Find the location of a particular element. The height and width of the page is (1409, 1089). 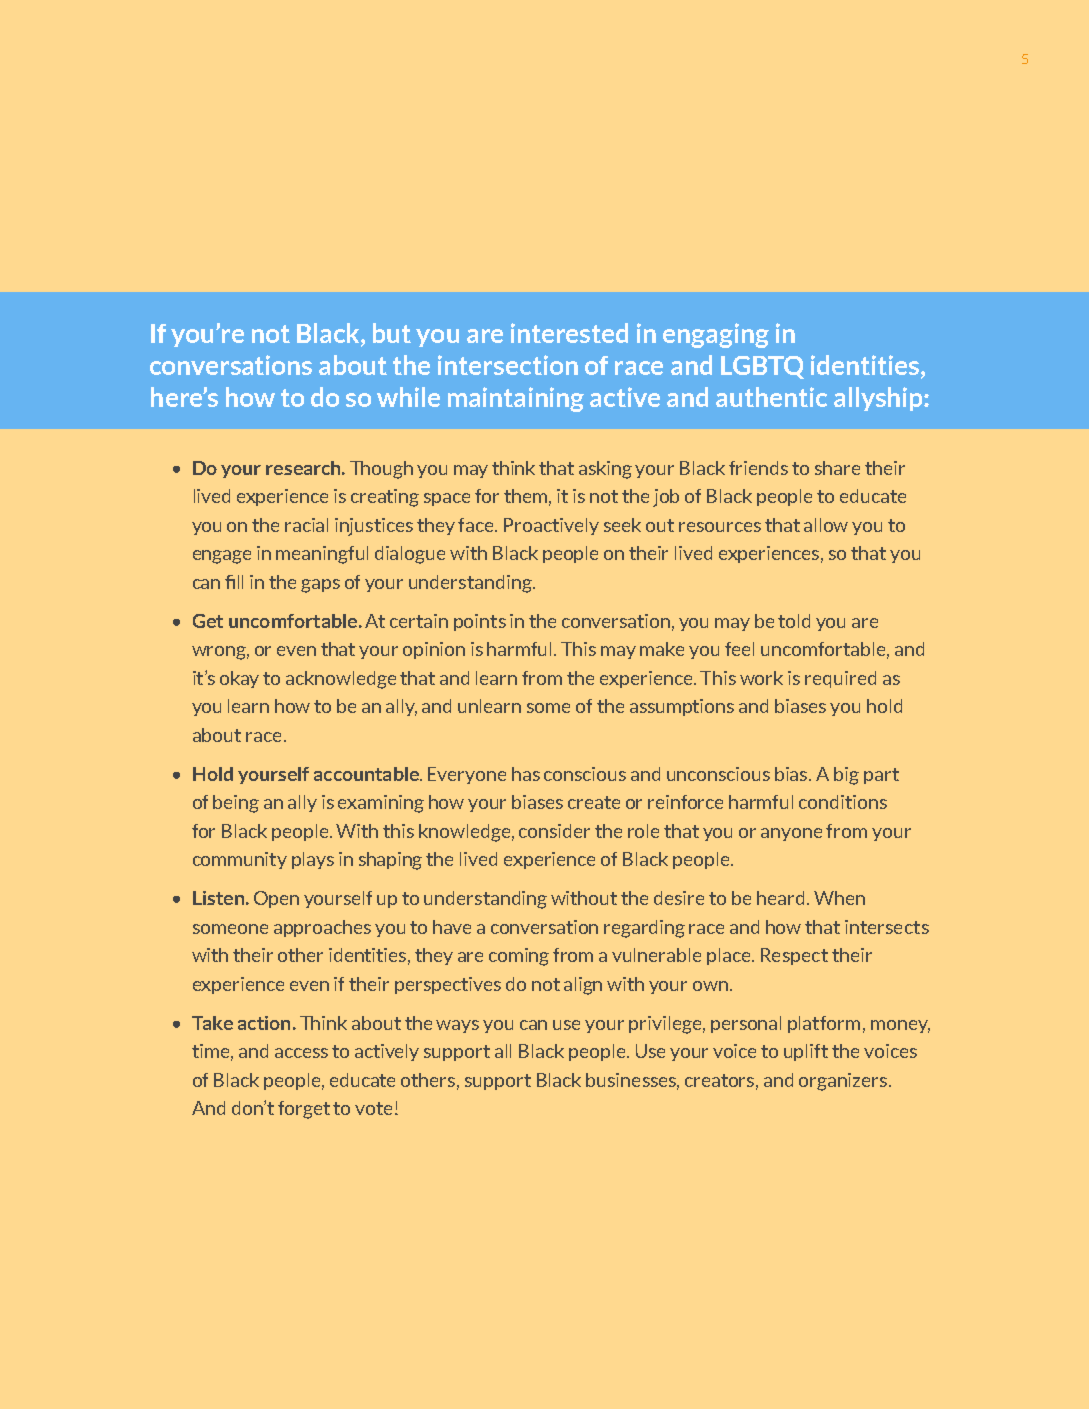

has is located at coordinates (526, 774).
